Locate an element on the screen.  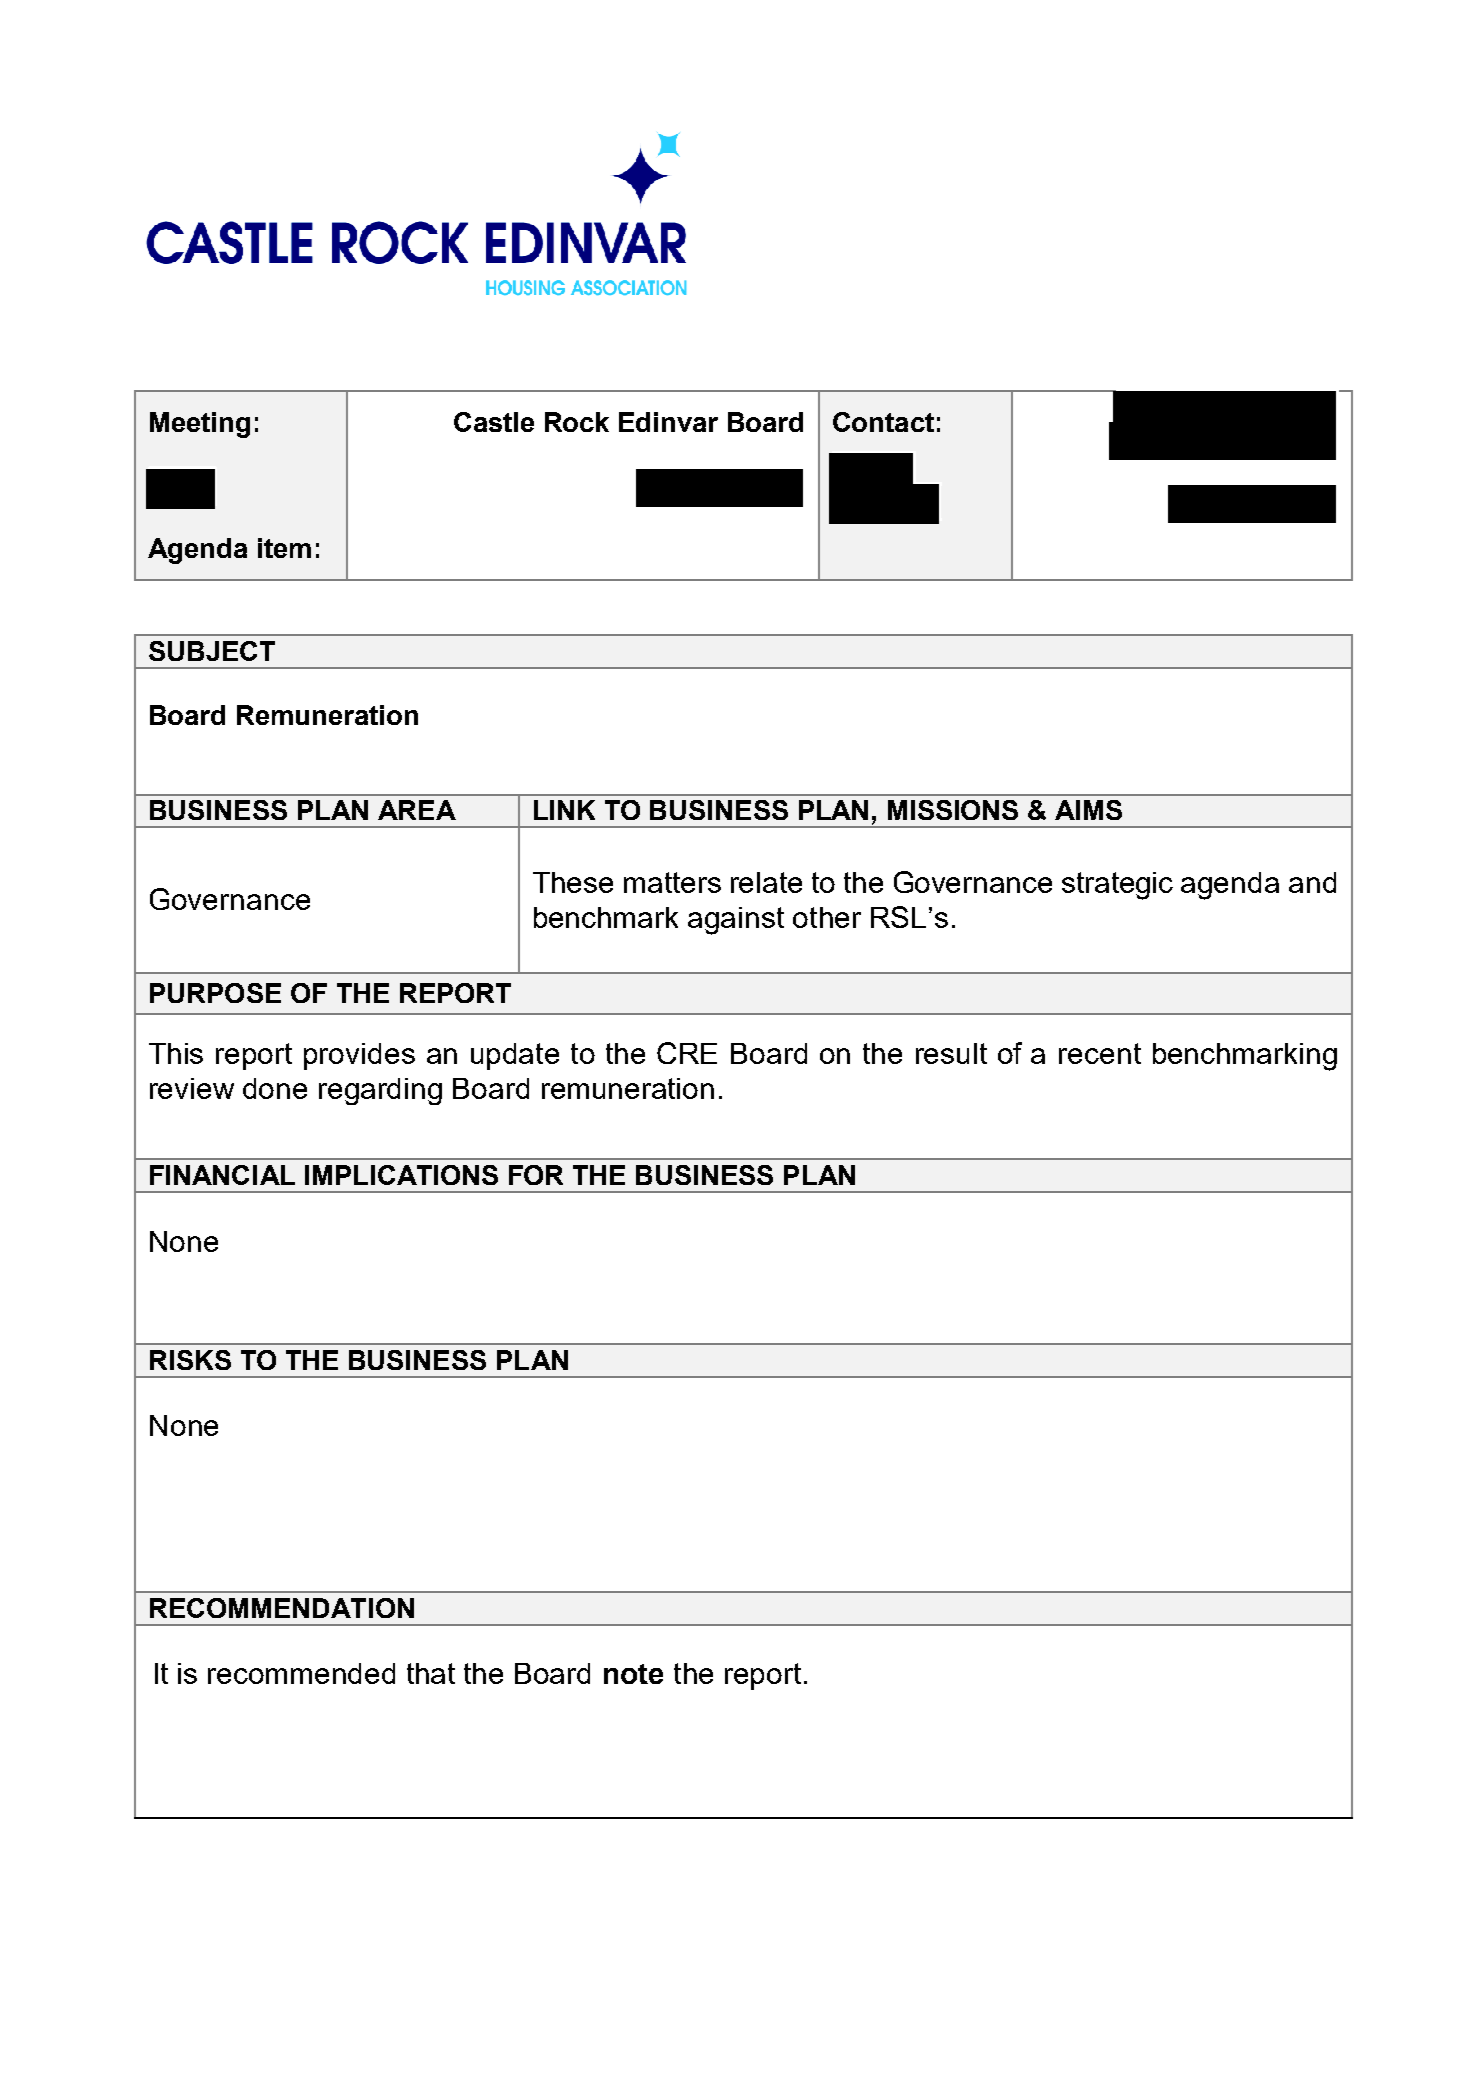
note is located at coordinates (633, 1674).
